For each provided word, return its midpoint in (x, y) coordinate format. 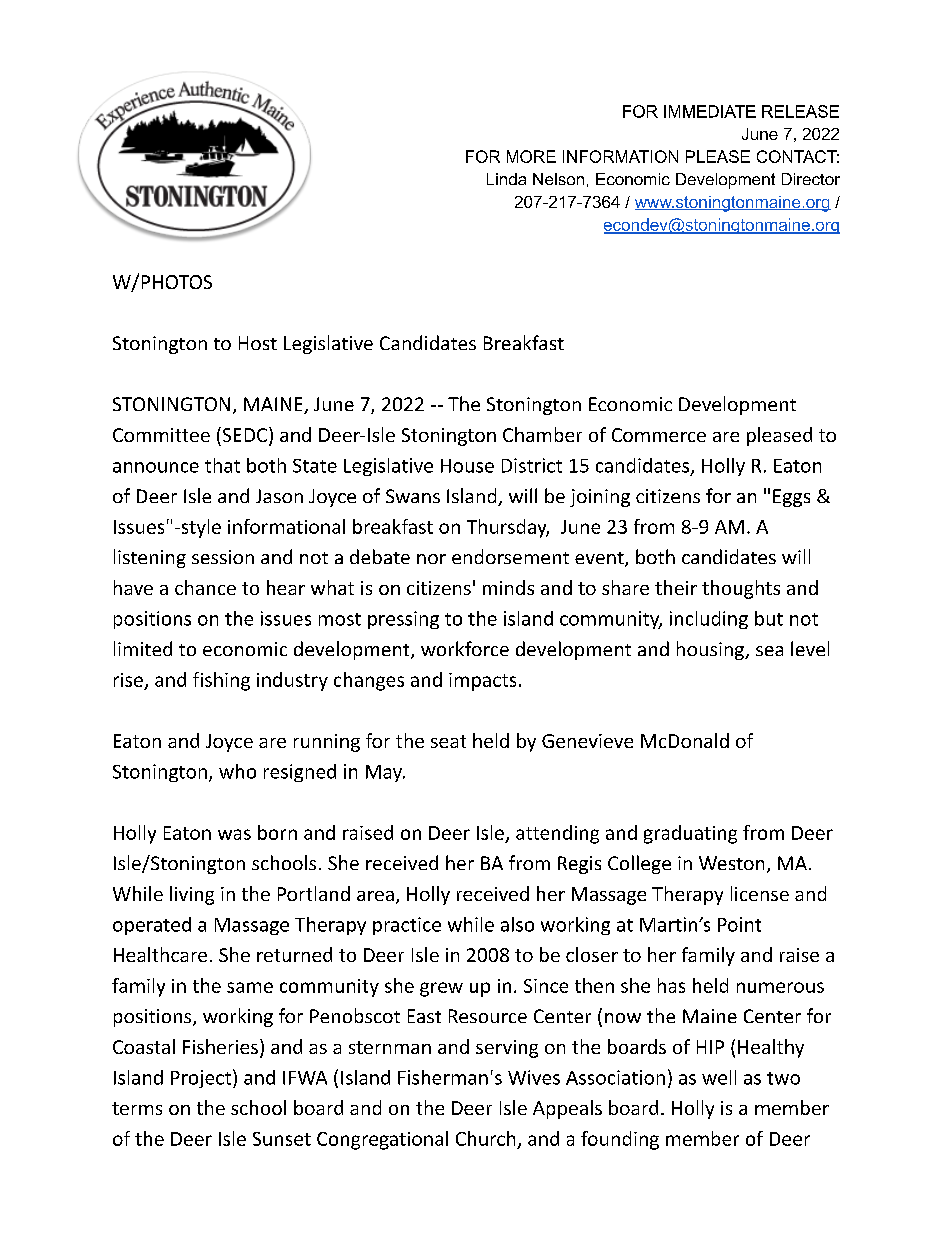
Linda (506, 179)
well (719, 1077)
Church (485, 1138)
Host (258, 343)
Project (201, 1079)
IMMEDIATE (710, 111)
